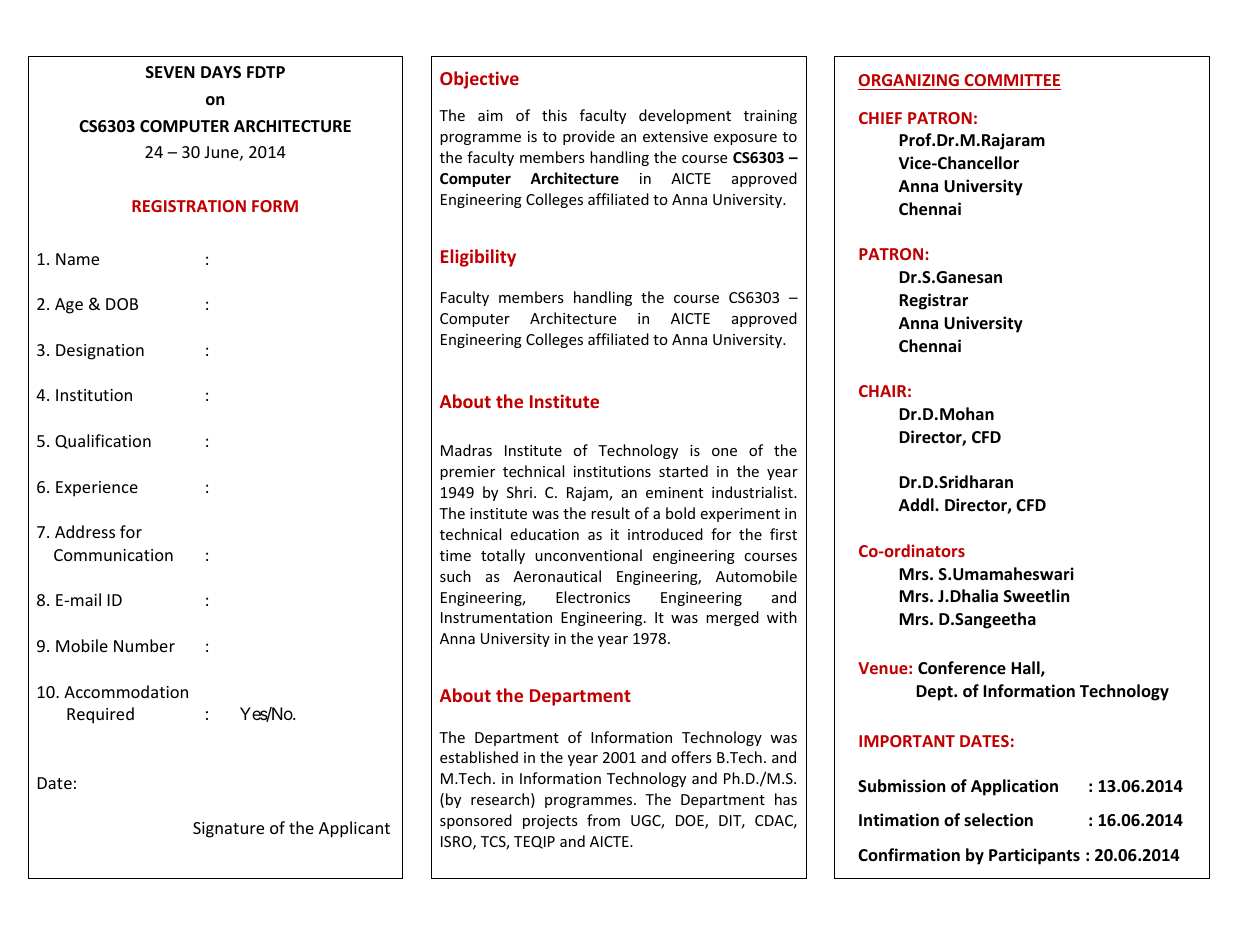 Image resolution: width=1233 pixels, height=952 pixels. I want to click on Aeronautical, so click(557, 576).
